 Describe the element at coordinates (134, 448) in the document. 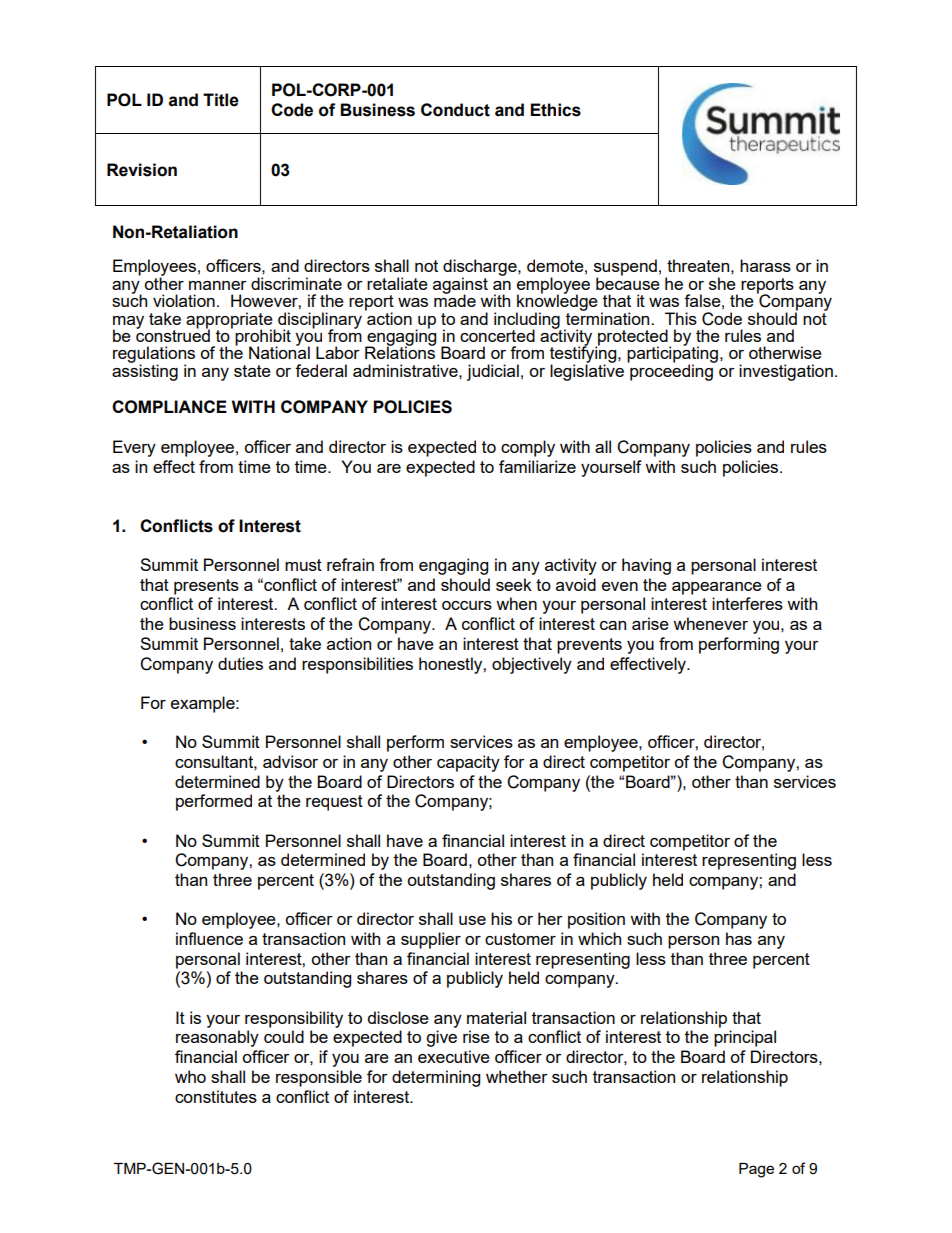

I see `Every` at that location.
